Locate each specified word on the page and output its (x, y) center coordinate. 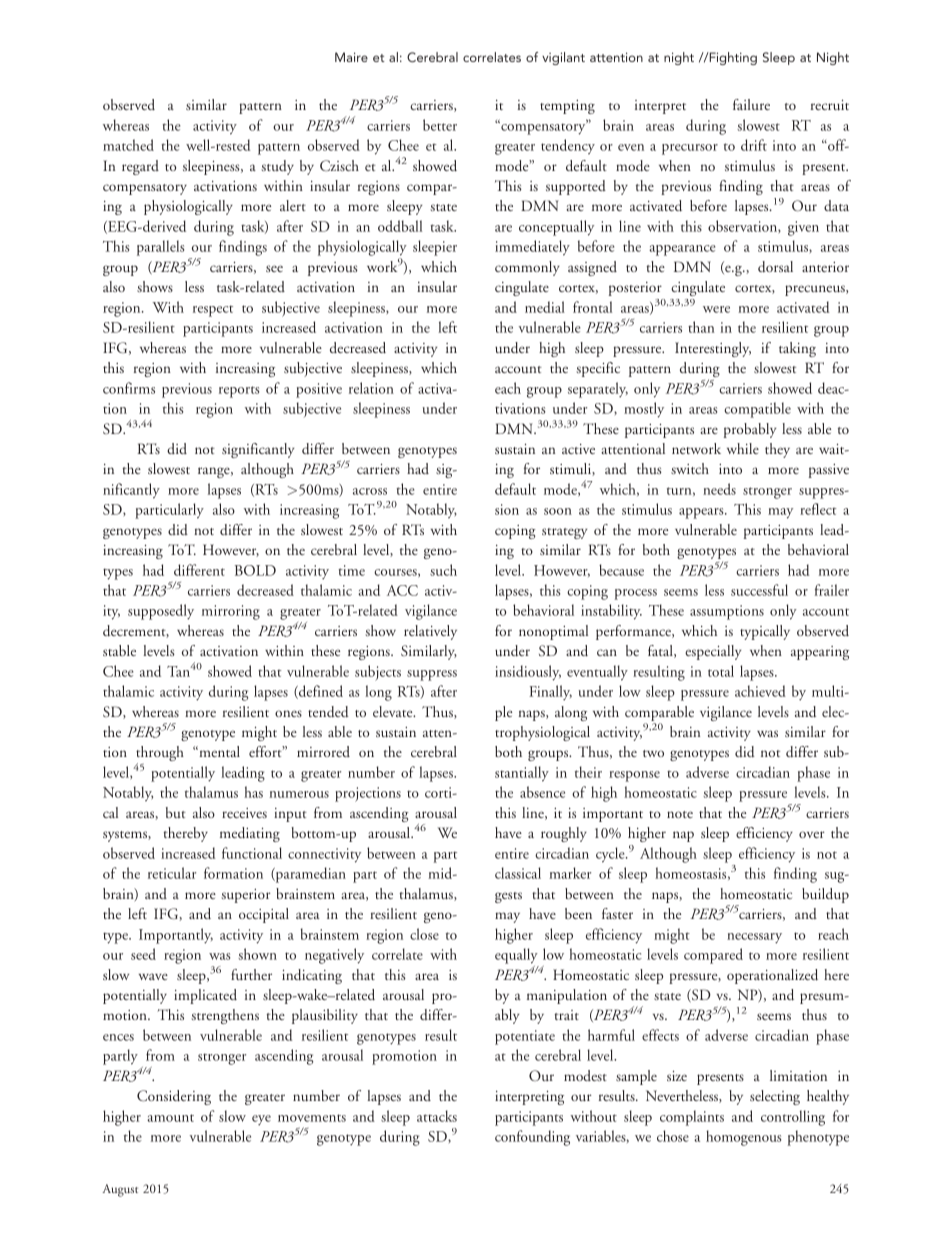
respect (213, 311)
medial (545, 307)
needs (719, 489)
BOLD (255, 570)
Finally (550, 692)
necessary (754, 938)
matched (128, 145)
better (440, 125)
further (251, 974)
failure (751, 104)
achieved (760, 691)
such (443, 570)
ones (288, 713)
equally (516, 956)
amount (170, 1118)
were (716, 309)
